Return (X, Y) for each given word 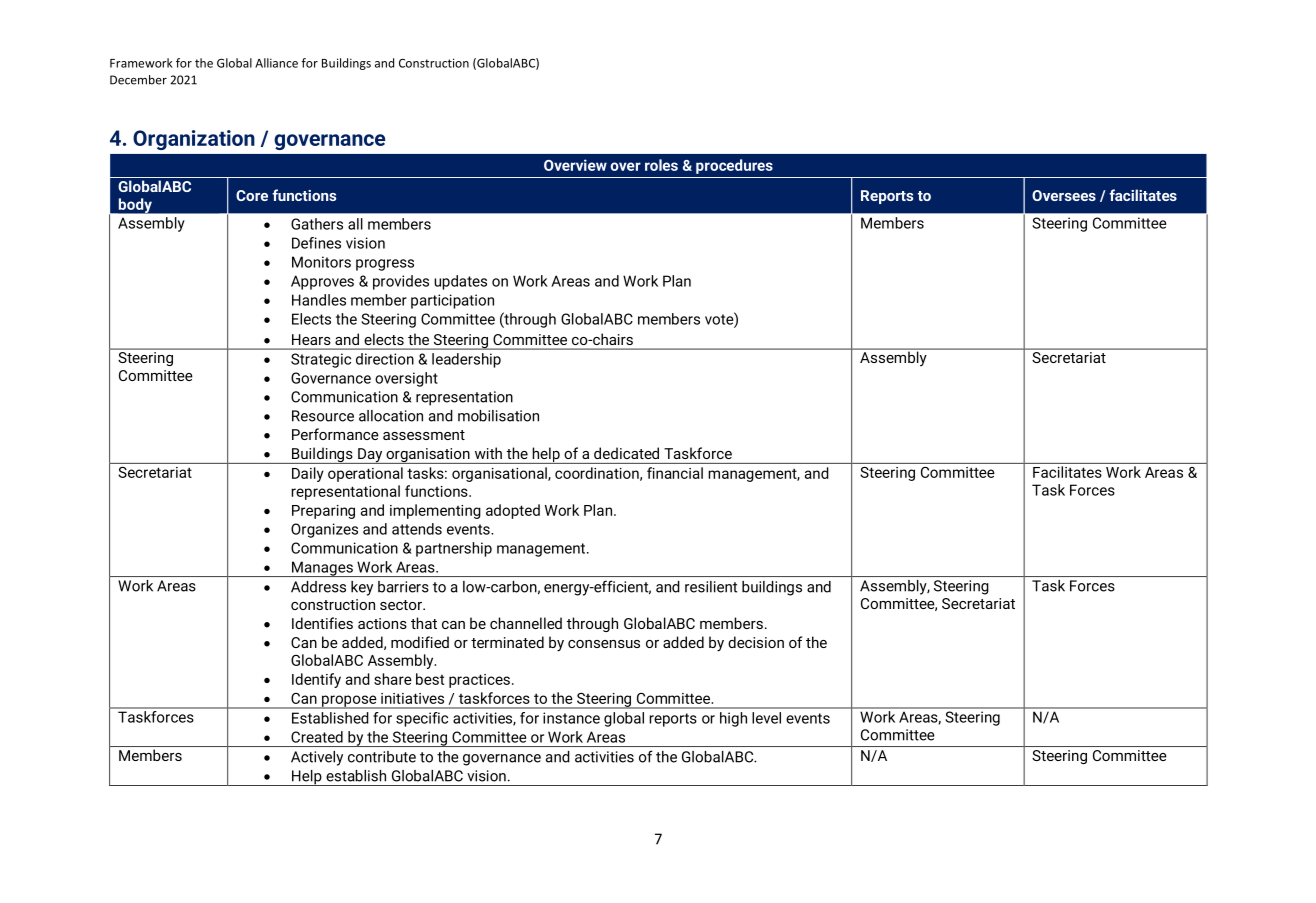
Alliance (276, 63)
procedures (734, 166)
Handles (319, 300)
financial (675, 473)
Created (317, 737)
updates (460, 282)
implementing (435, 511)
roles (661, 165)
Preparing (323, 512)
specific (422, 719)
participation (452, 301)
